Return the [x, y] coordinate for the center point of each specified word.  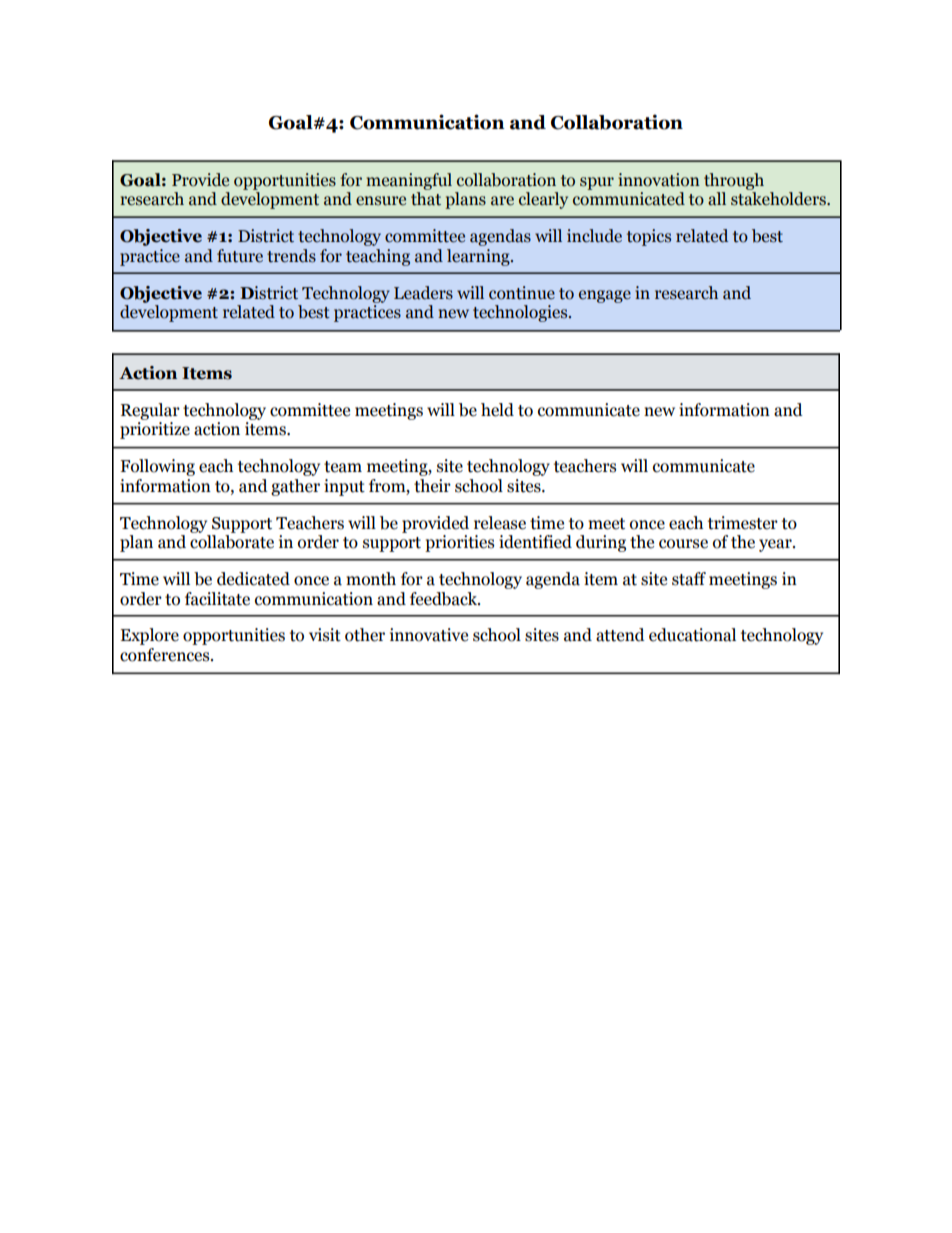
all [717, 199]
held [497, 410]
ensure [381, 201]
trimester [743, 523]
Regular [150, 411]
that [426, 199]
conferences [166, 655]
